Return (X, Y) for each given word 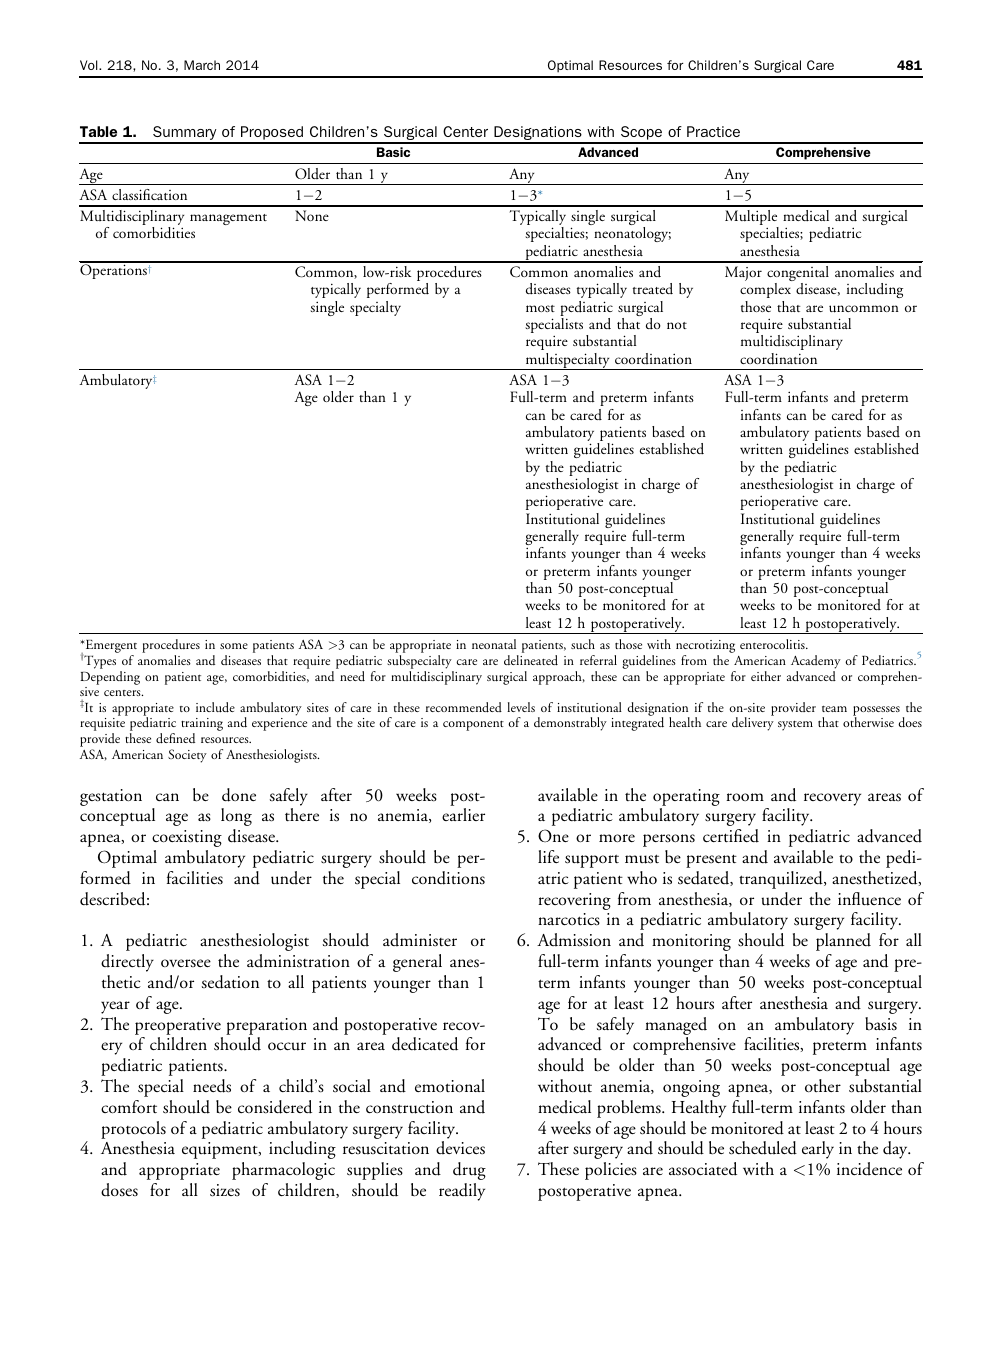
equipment (221, 1150)
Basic (393, 152)
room (745, 797)
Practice (713, 131)
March (202, 65)
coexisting (187, 838)
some (234, 646)
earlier (463, 814)
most (540, 308)
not (677, 325)
